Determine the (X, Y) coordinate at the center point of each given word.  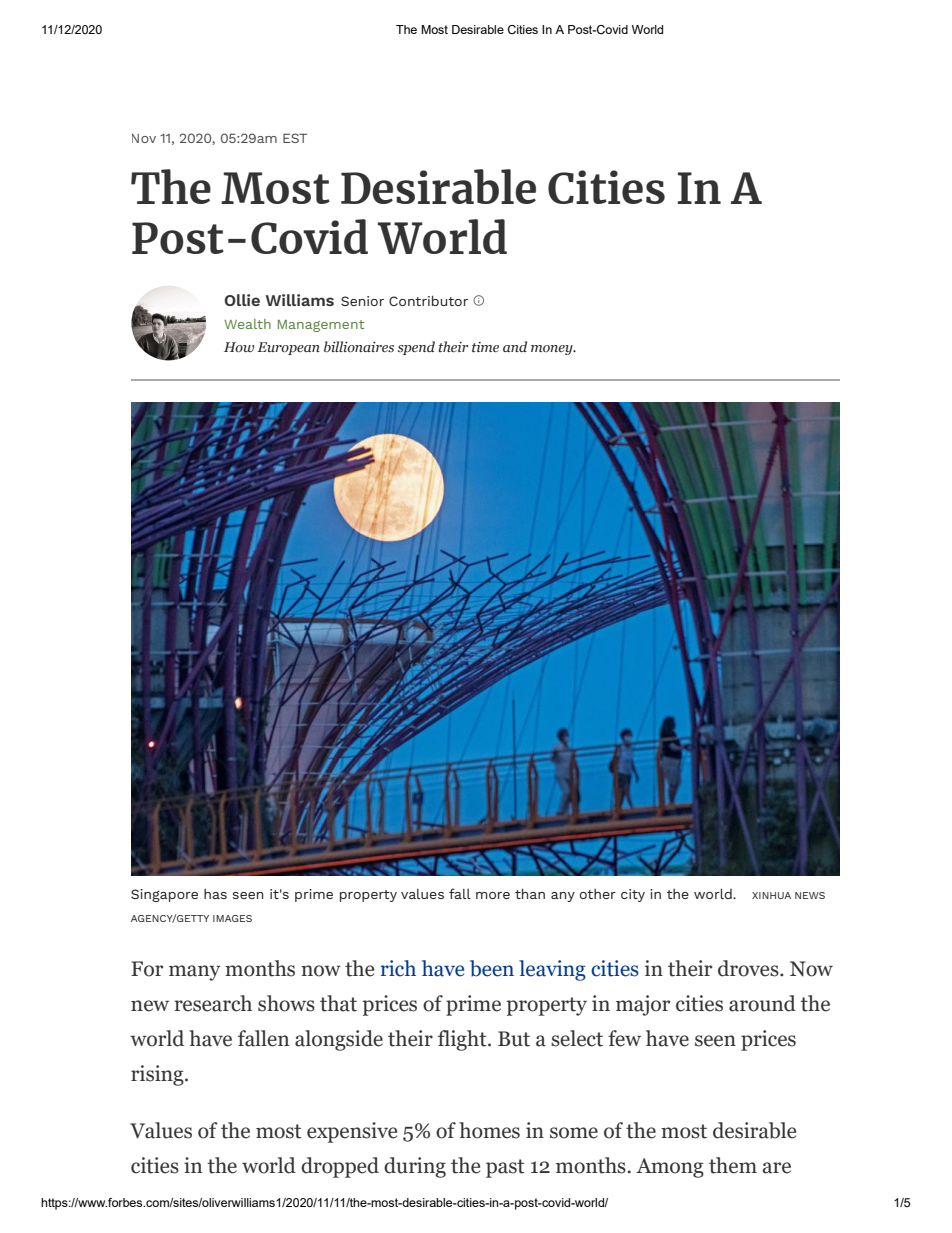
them (733, 1165)
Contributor (428, 300)
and (515, 346)
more (493, 895)
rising (158, 1075)
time (485, 347)
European (288, 348)
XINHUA (771, 895)
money (553, 350)
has (215, 894)
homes (489, 1130)
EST (295, 138)
